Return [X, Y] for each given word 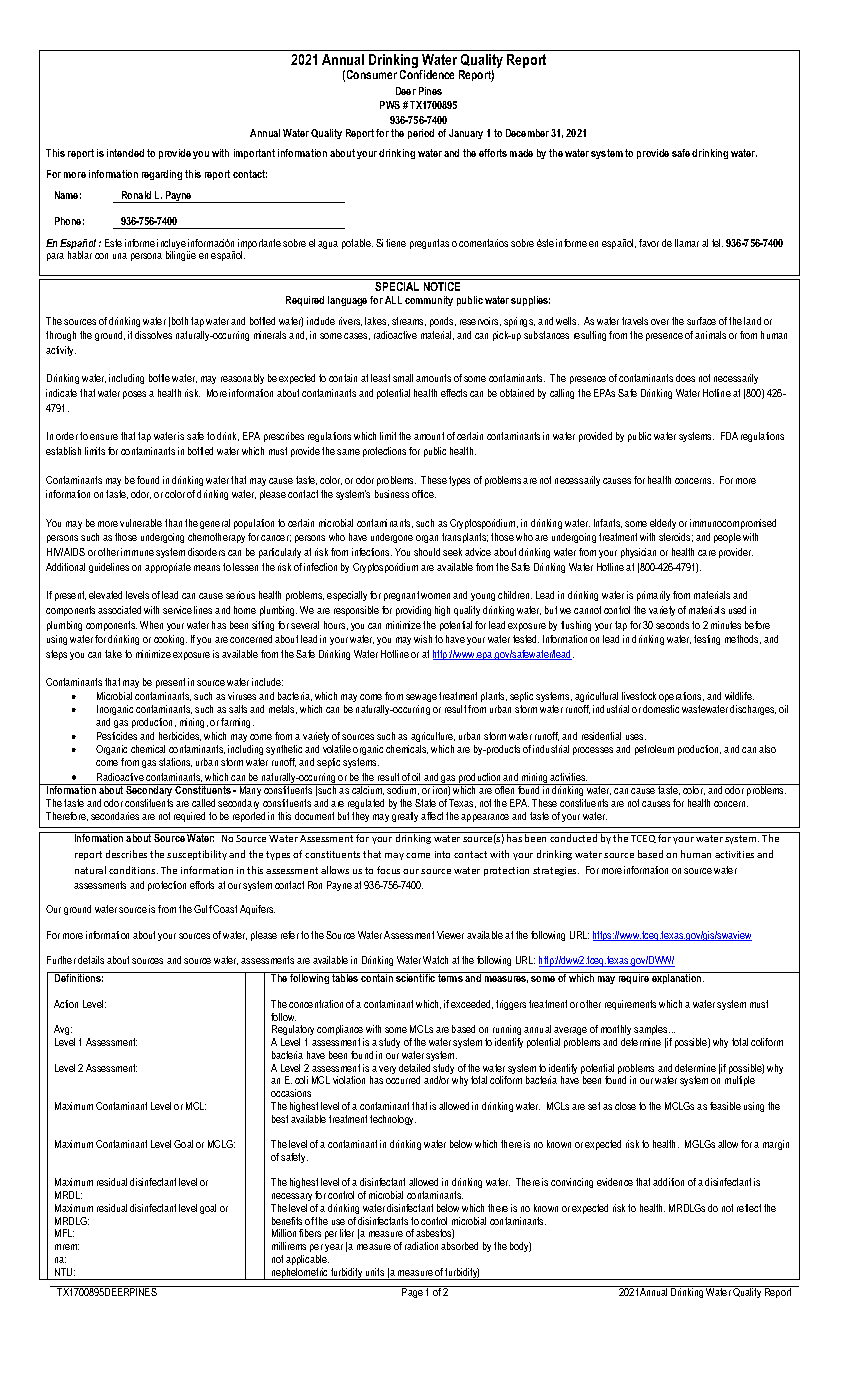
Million [284, 1233]
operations [681, 697]
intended [125, 153]
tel [717, 243]
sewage [421, 698]
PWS [390, 105]
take [113, 654]
